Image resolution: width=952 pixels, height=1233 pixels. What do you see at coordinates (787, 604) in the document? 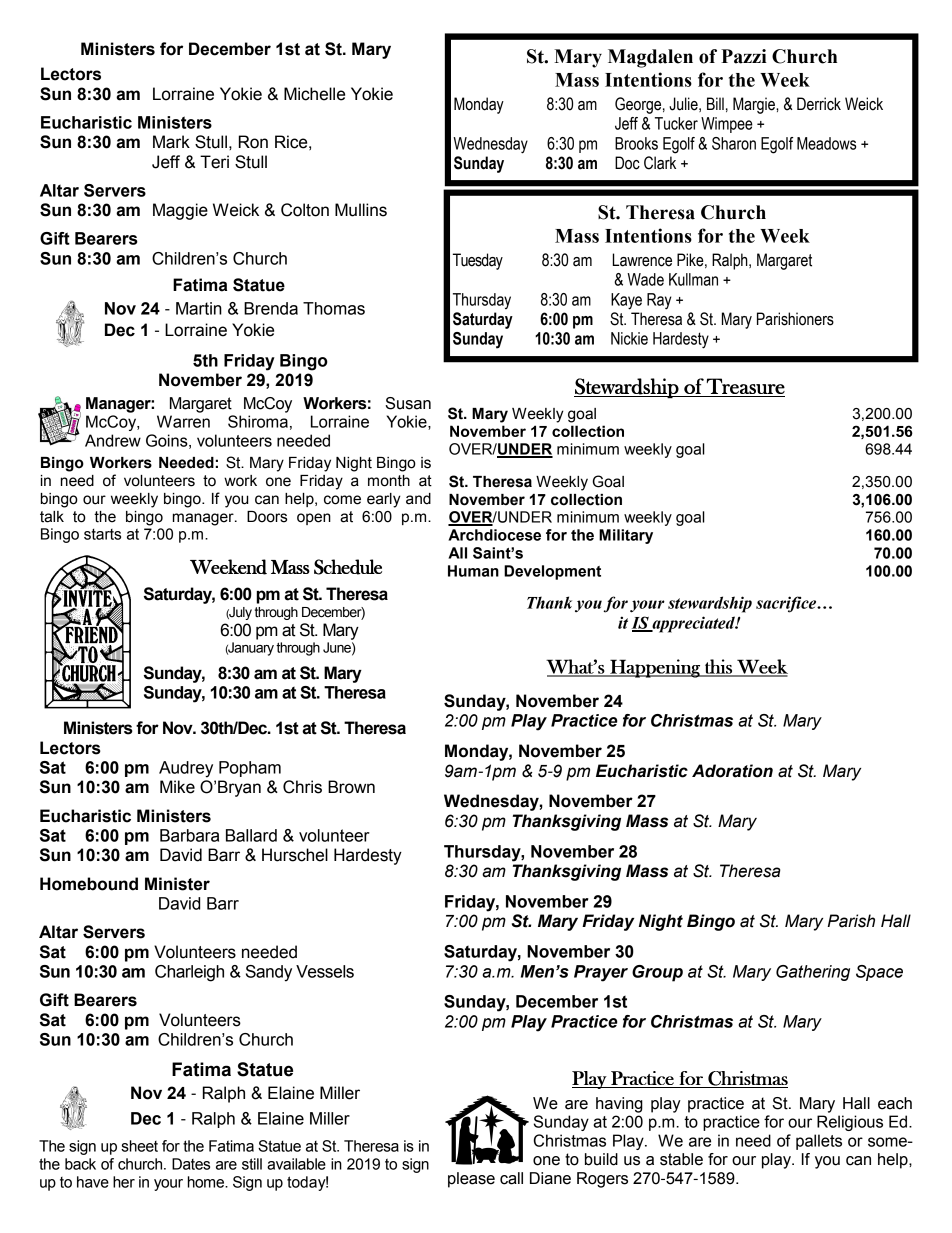
I see `sacrifice` at bounding box center [787, 604].
